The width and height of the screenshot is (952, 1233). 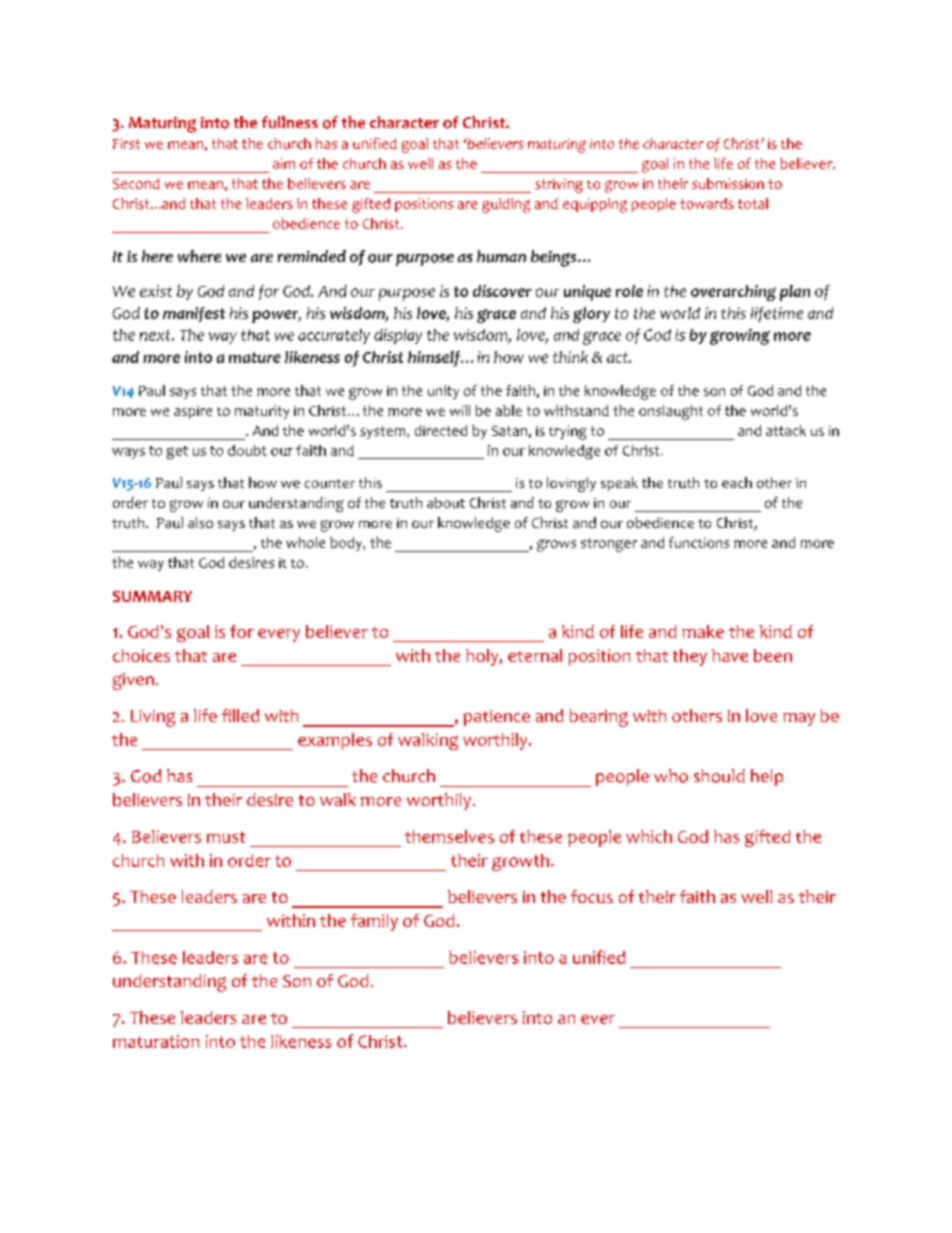 I want to click on directed, so click(x=441, y=430).
